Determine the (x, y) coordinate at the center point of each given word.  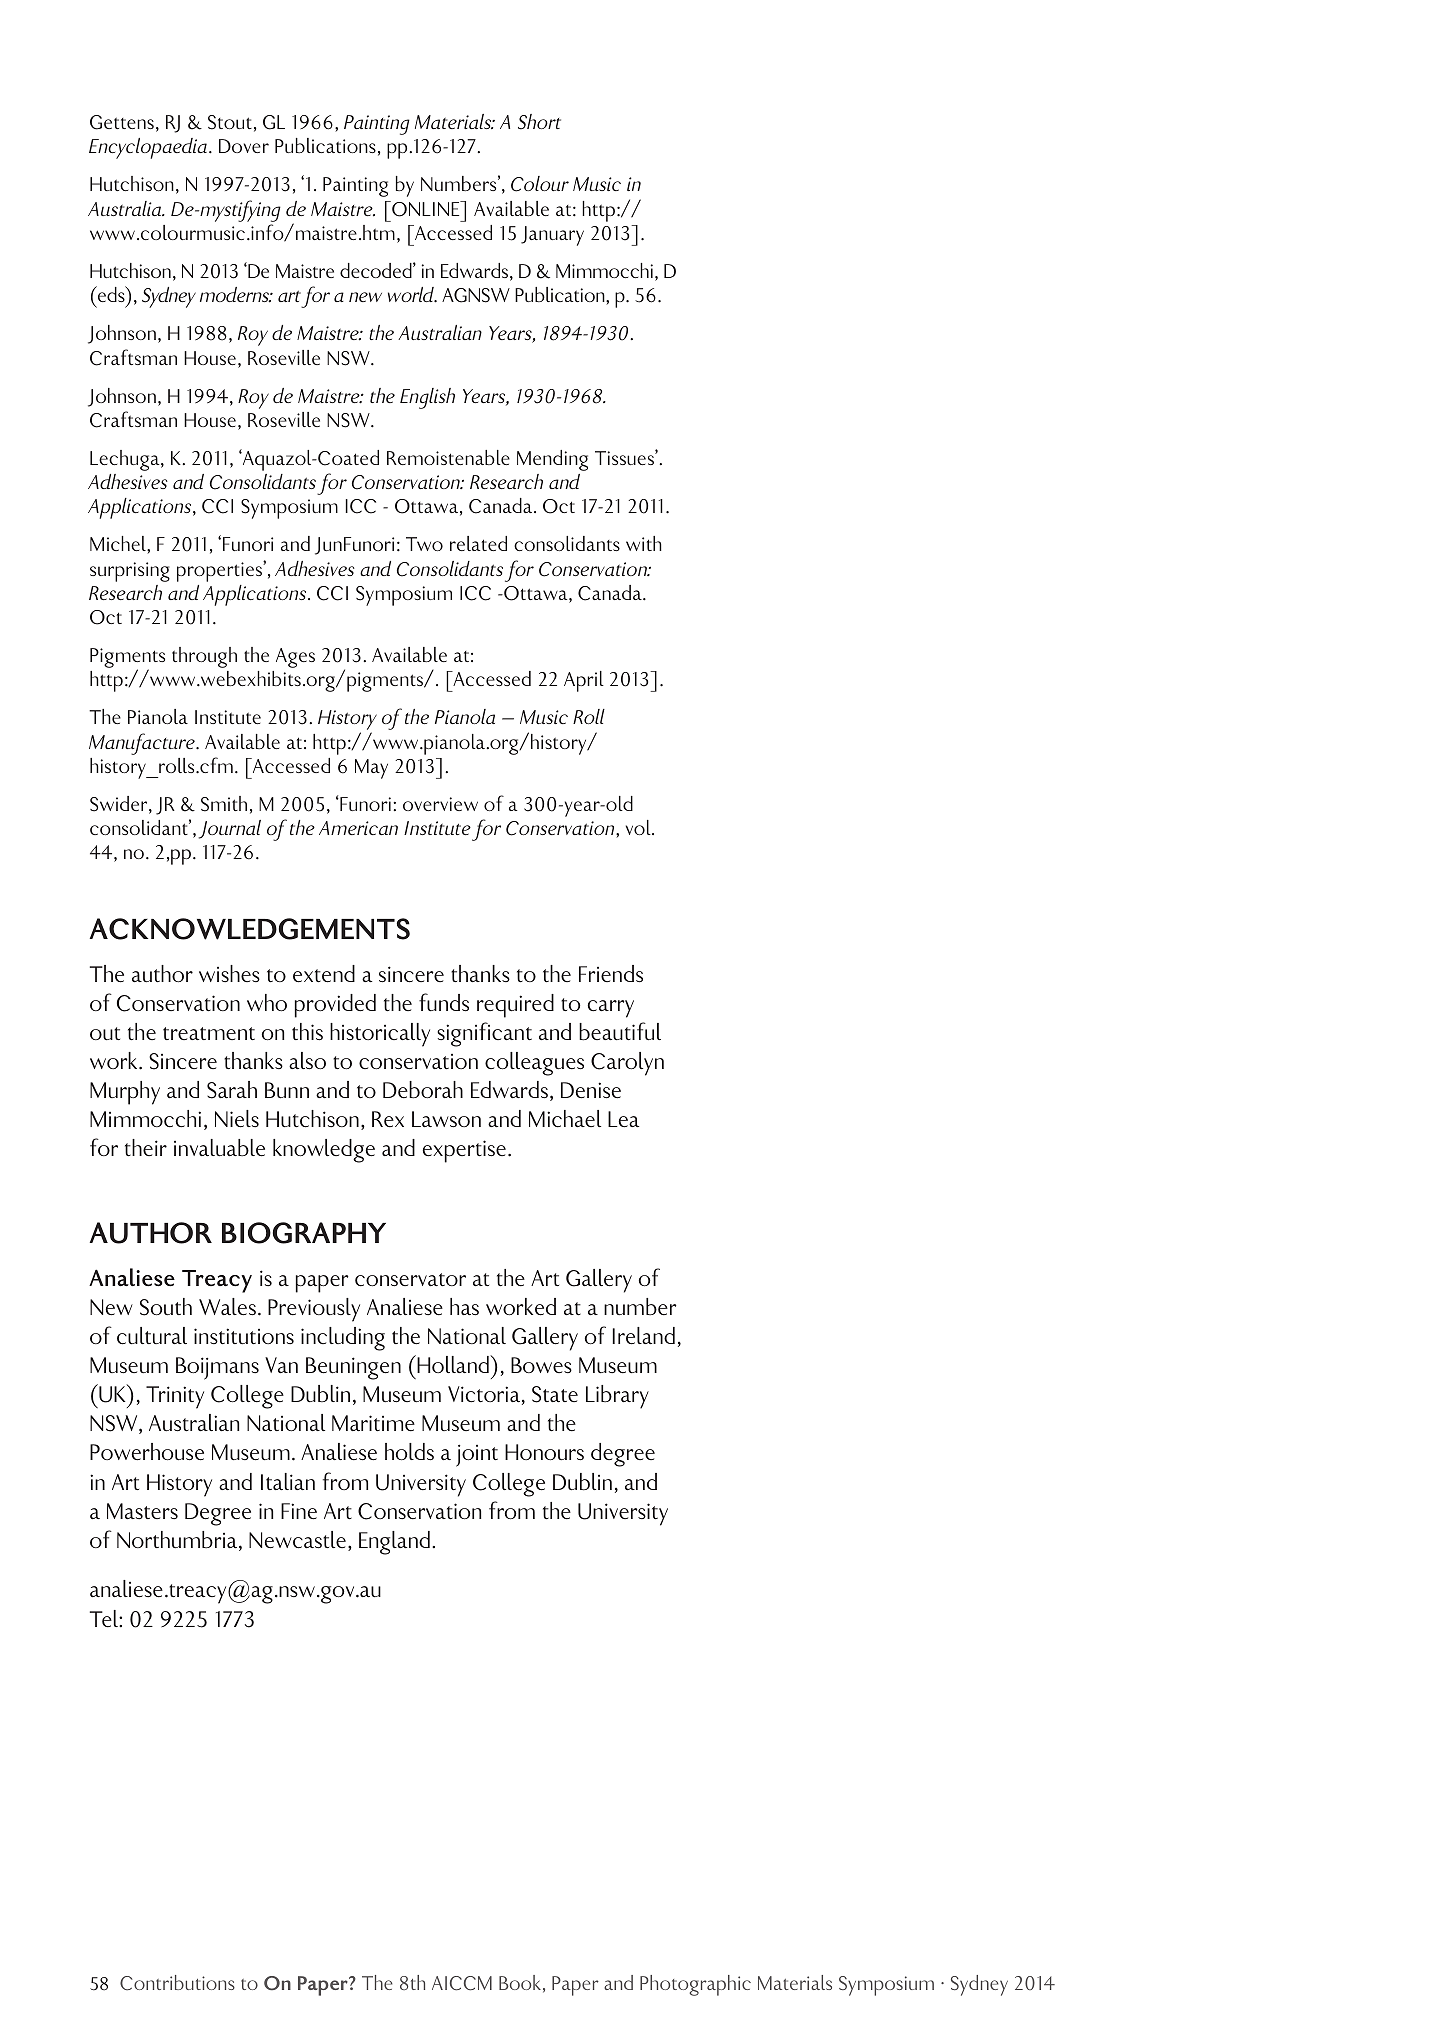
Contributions (177, 1983)
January (552, 236)
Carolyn (627, 1064)
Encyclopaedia (148, 148)
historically (380, 1035)
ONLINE (426, 209)
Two (424, 544)
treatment (209, 1033)
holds (409, 1452)
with (644, 543)
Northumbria (178, 1541)
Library (617, 1397)
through (204, 657)
